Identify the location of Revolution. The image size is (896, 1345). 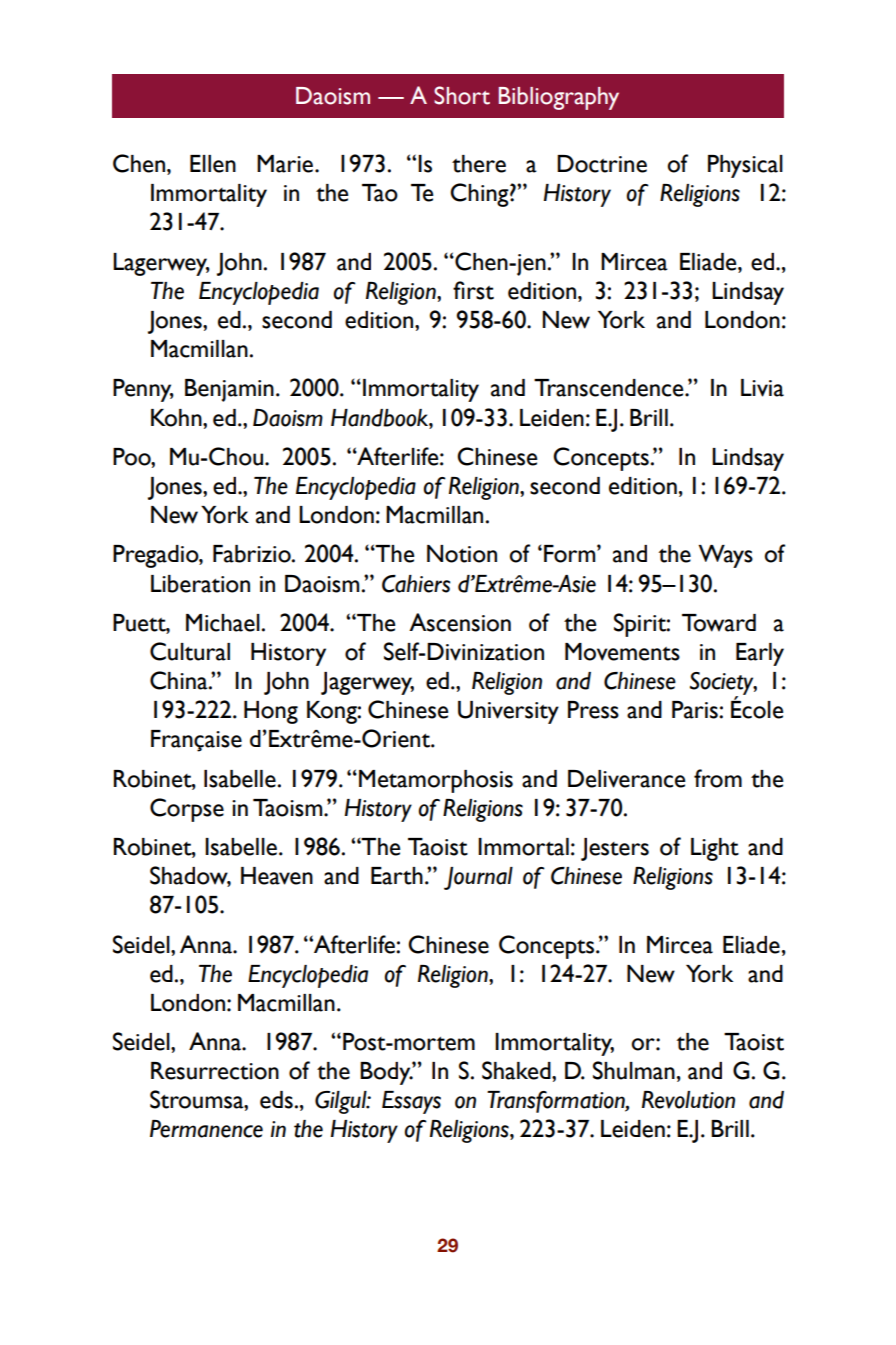
(688, 1100).
